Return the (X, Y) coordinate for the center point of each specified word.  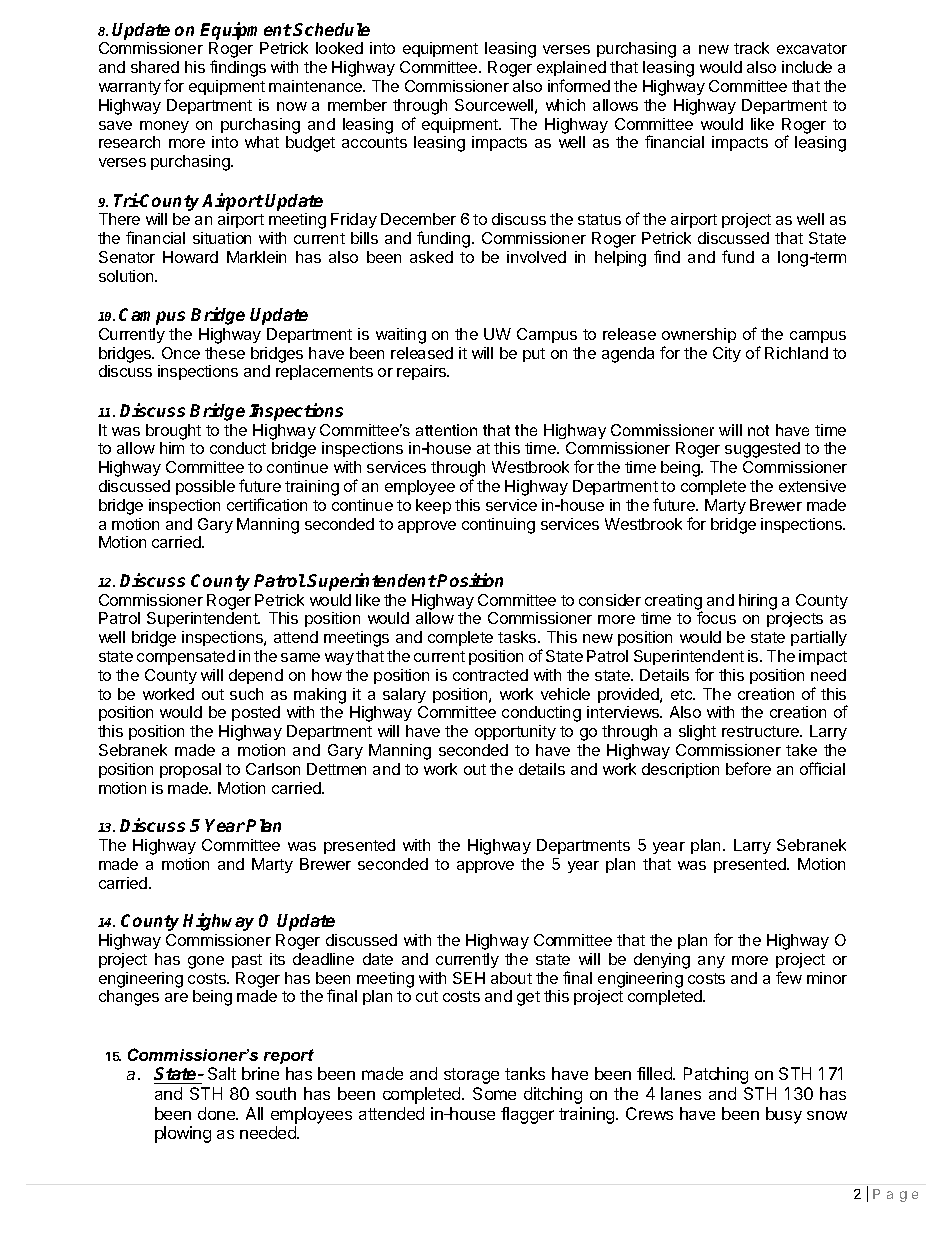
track (751, 48)
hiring (758, 602)
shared (155, 67)
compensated (186, 657)
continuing (498, 526)
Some (494, 1093)
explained (571, 68)
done (217, 1113)
